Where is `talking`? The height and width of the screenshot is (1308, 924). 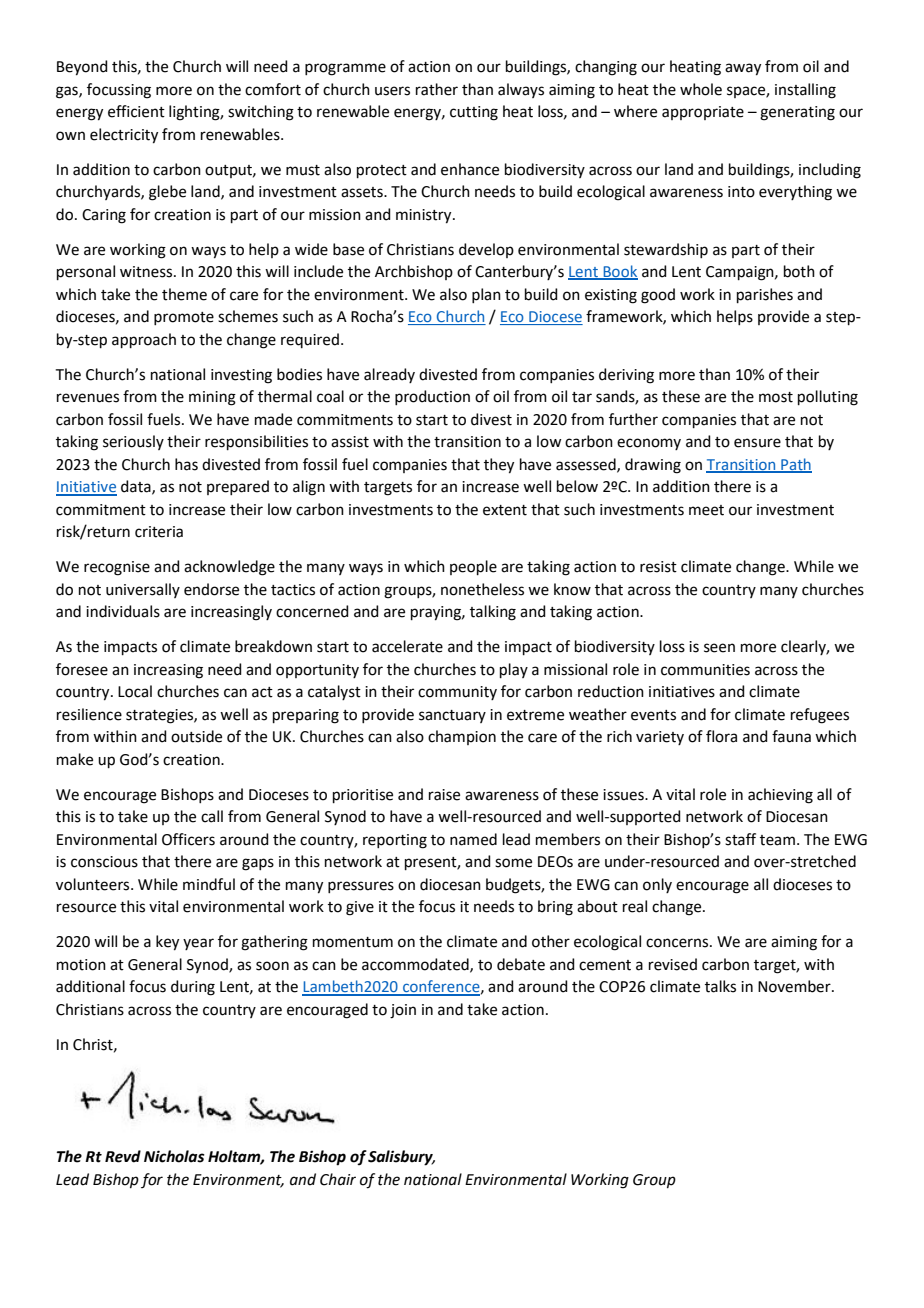
talking is located at coordinates (493, 613).
